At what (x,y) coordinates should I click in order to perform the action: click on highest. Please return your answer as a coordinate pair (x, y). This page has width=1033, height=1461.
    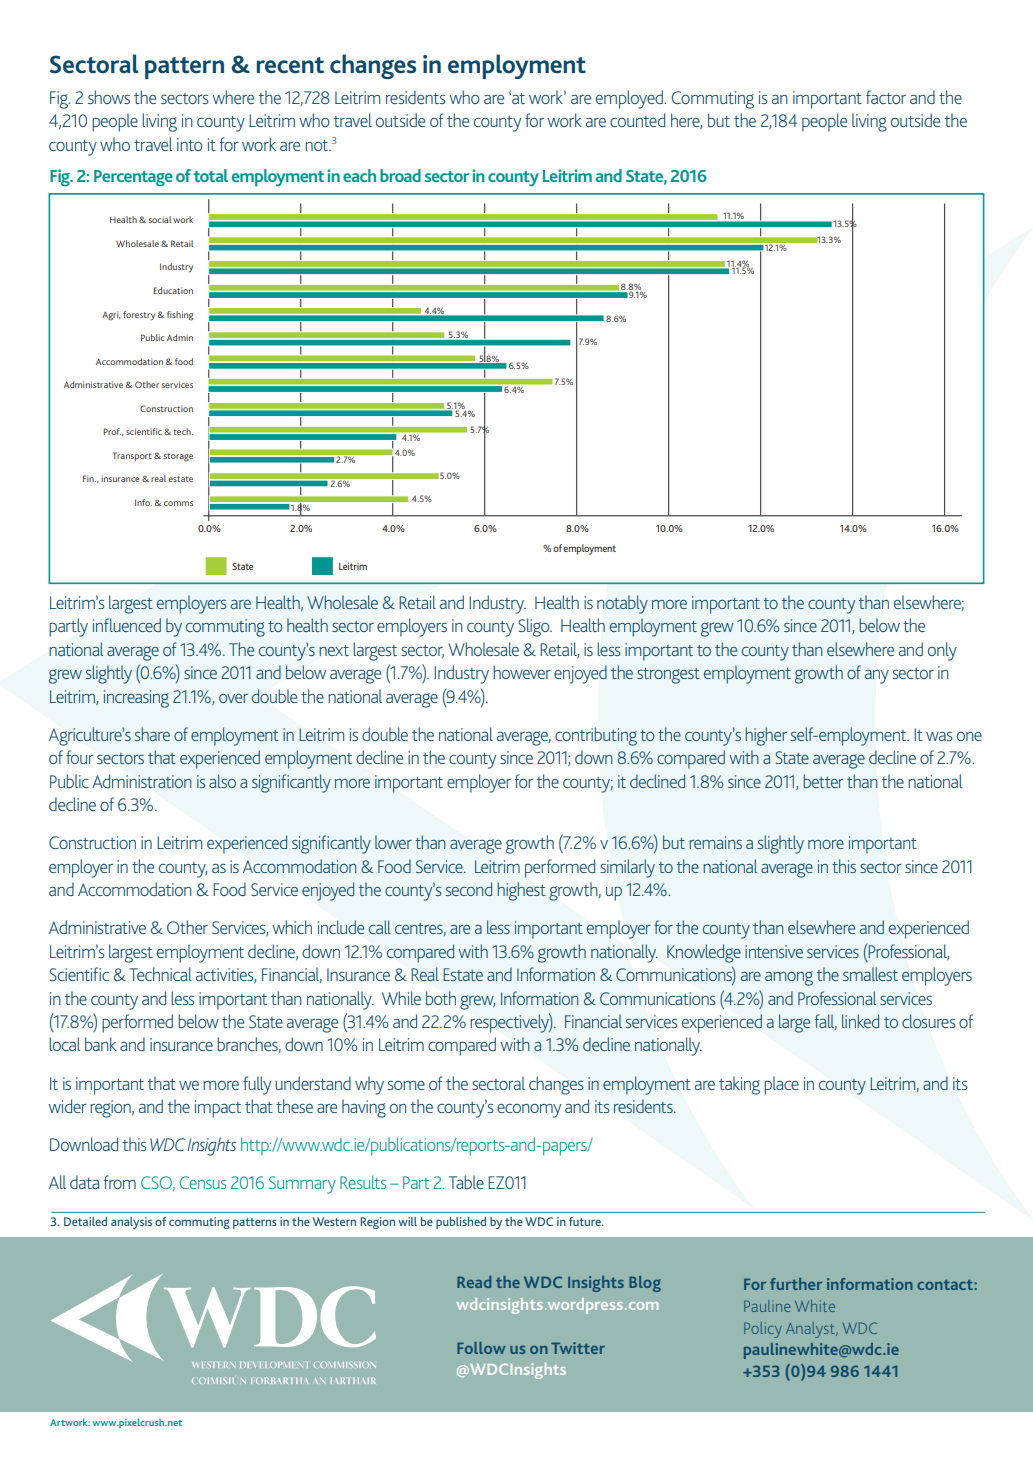
    Looking at the image, I should click on (521, 891).
